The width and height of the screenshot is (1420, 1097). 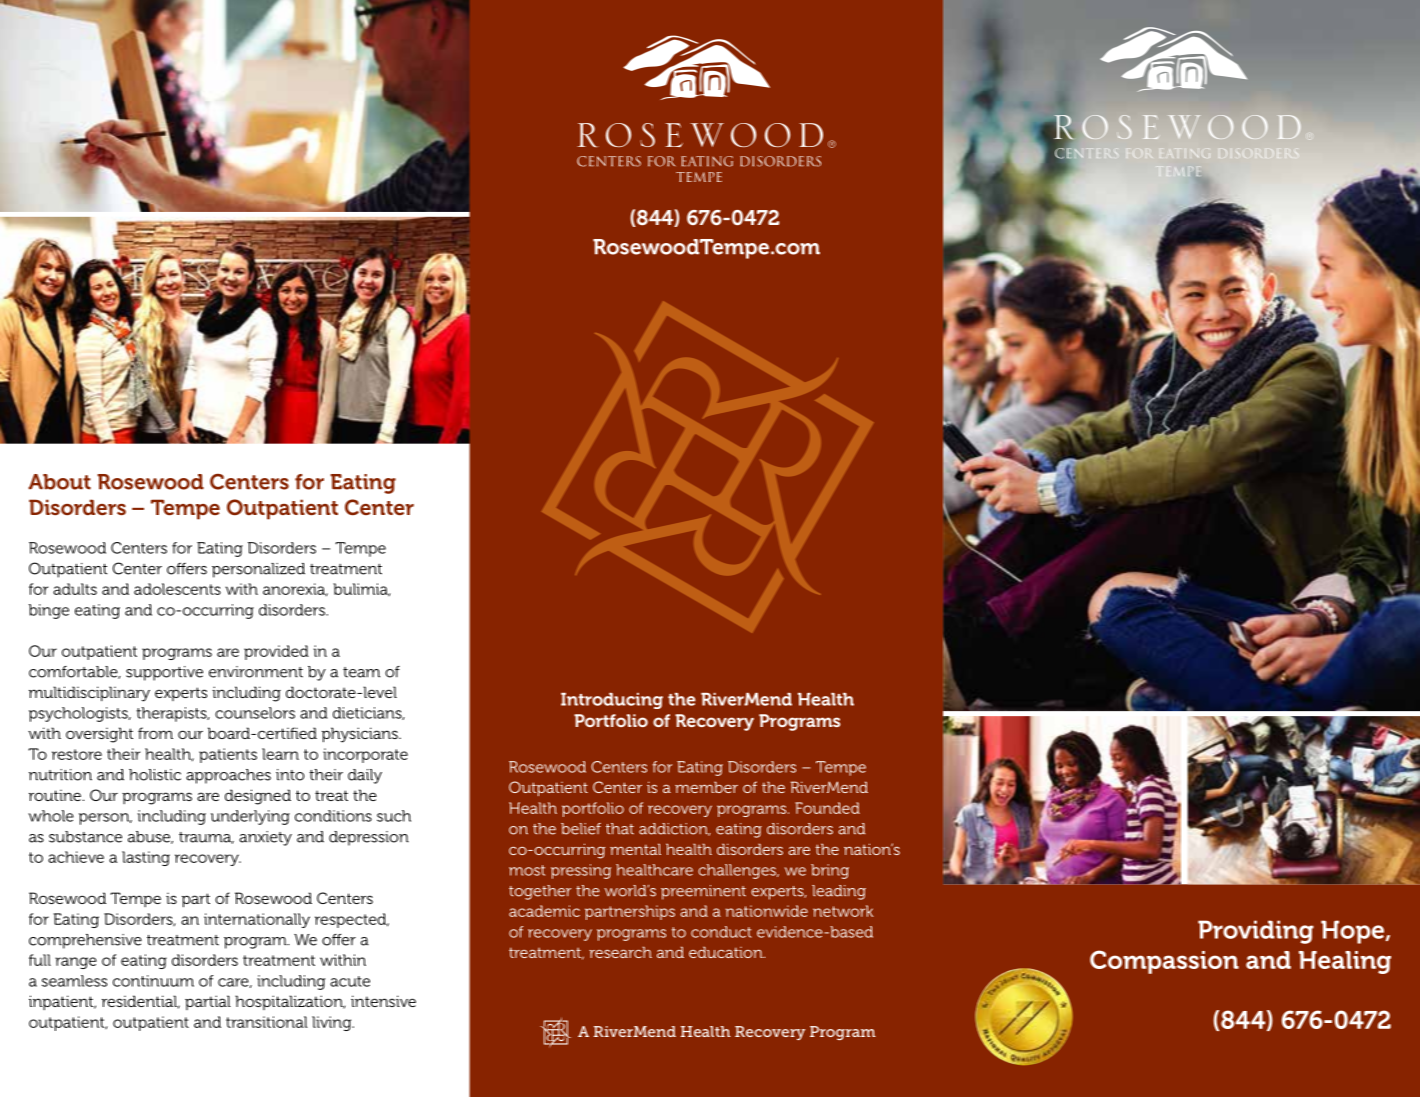 What do you see at coordinates (258, 797) in the screenshot?
I see `designed` at bounding box center [258, 797].
